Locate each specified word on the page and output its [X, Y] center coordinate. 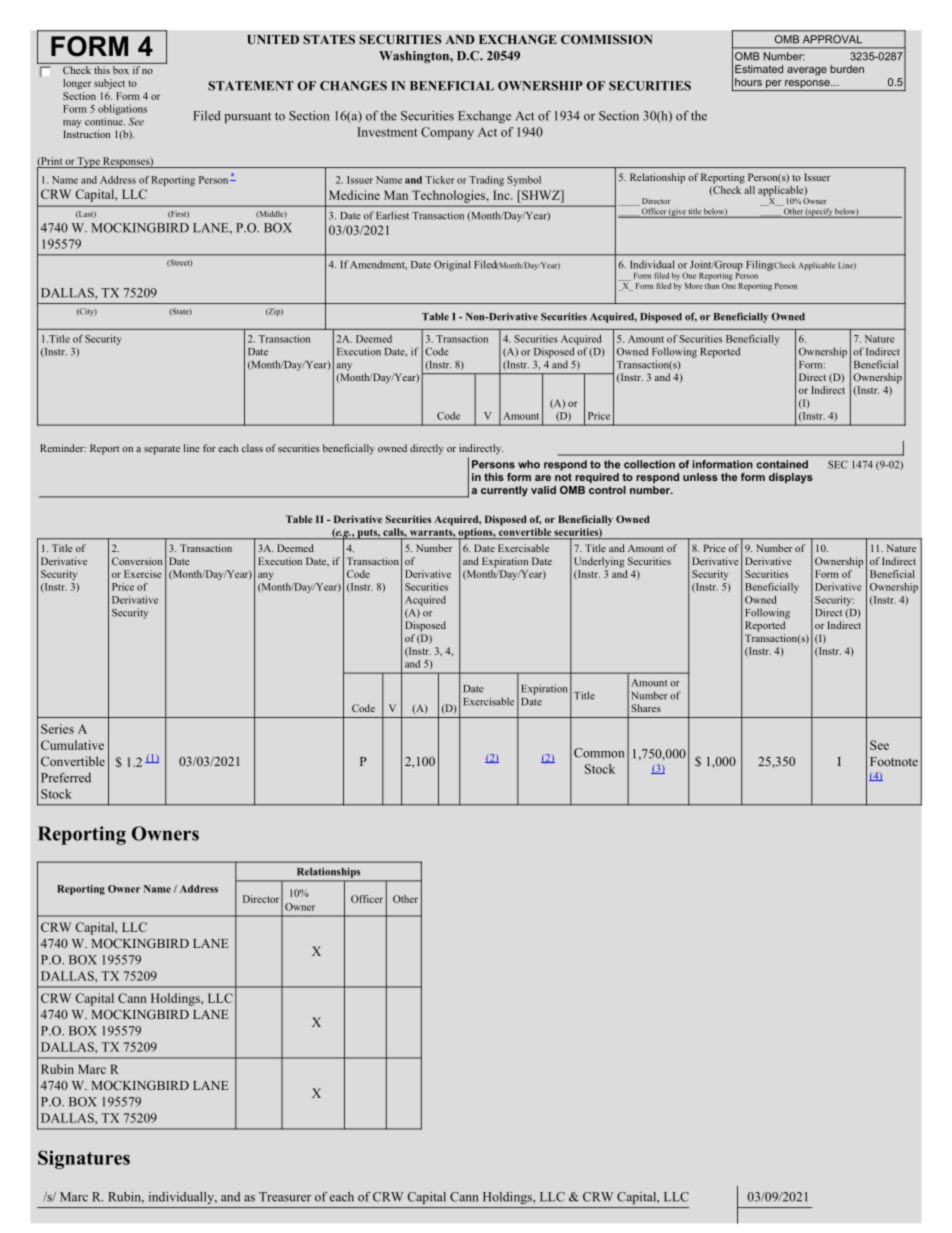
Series [57, 729]
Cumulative [72, 745]
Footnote [894, 761]
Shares [646, 708]
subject [109, 84]
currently [504, 491]
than [712, 284]
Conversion [137, 561]
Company [447, 133]
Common [599, 753]
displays [791, 478]
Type [89, 162]
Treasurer [285, 1197]
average [807, 71]
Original [452, 265]
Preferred [66, 778]
